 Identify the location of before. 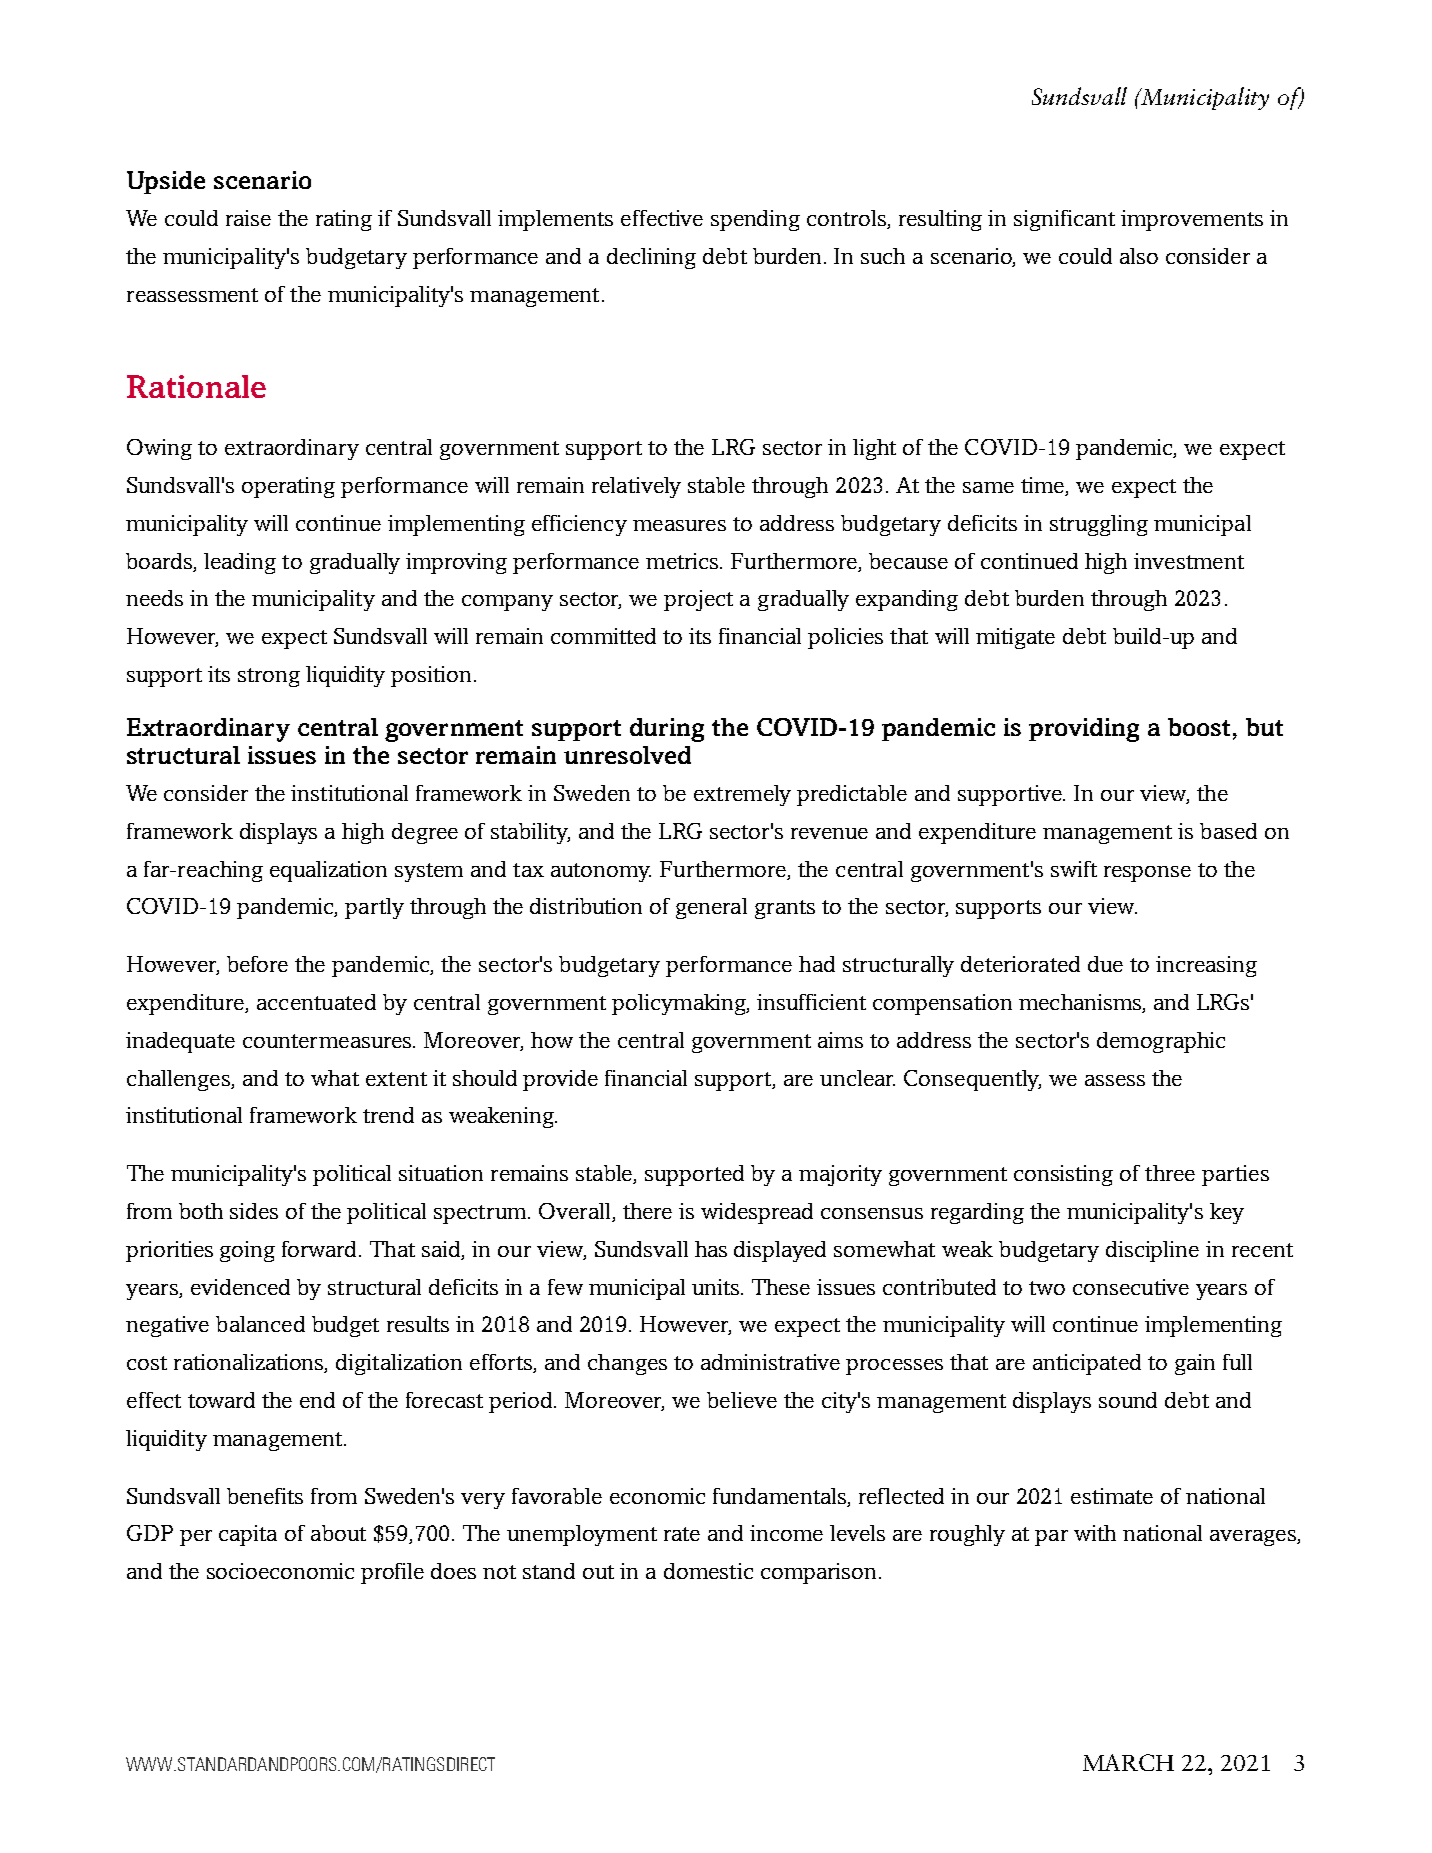
(257, 964).
